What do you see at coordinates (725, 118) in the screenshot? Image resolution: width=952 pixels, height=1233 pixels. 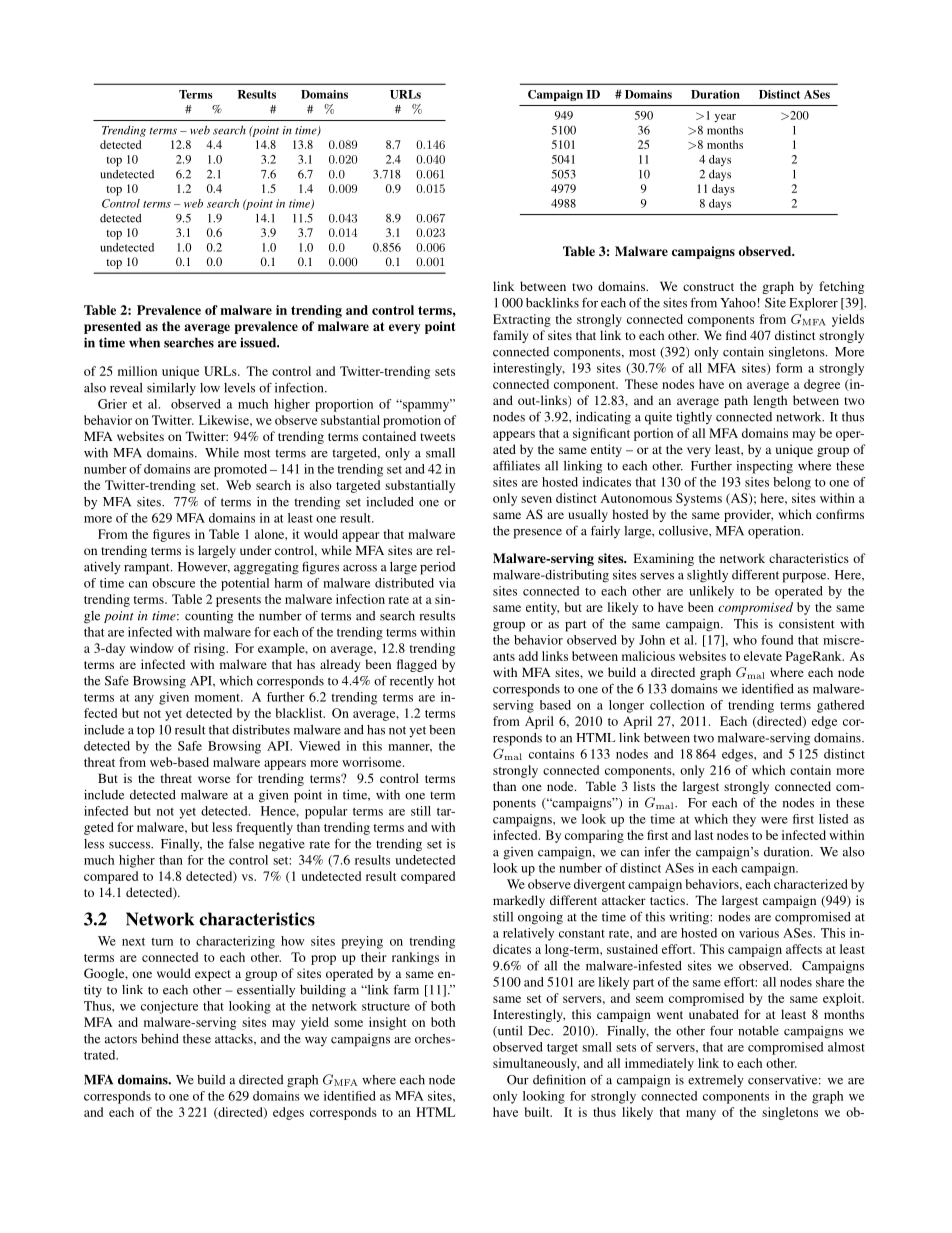 I see `year` at bounding box center [725, 118].
